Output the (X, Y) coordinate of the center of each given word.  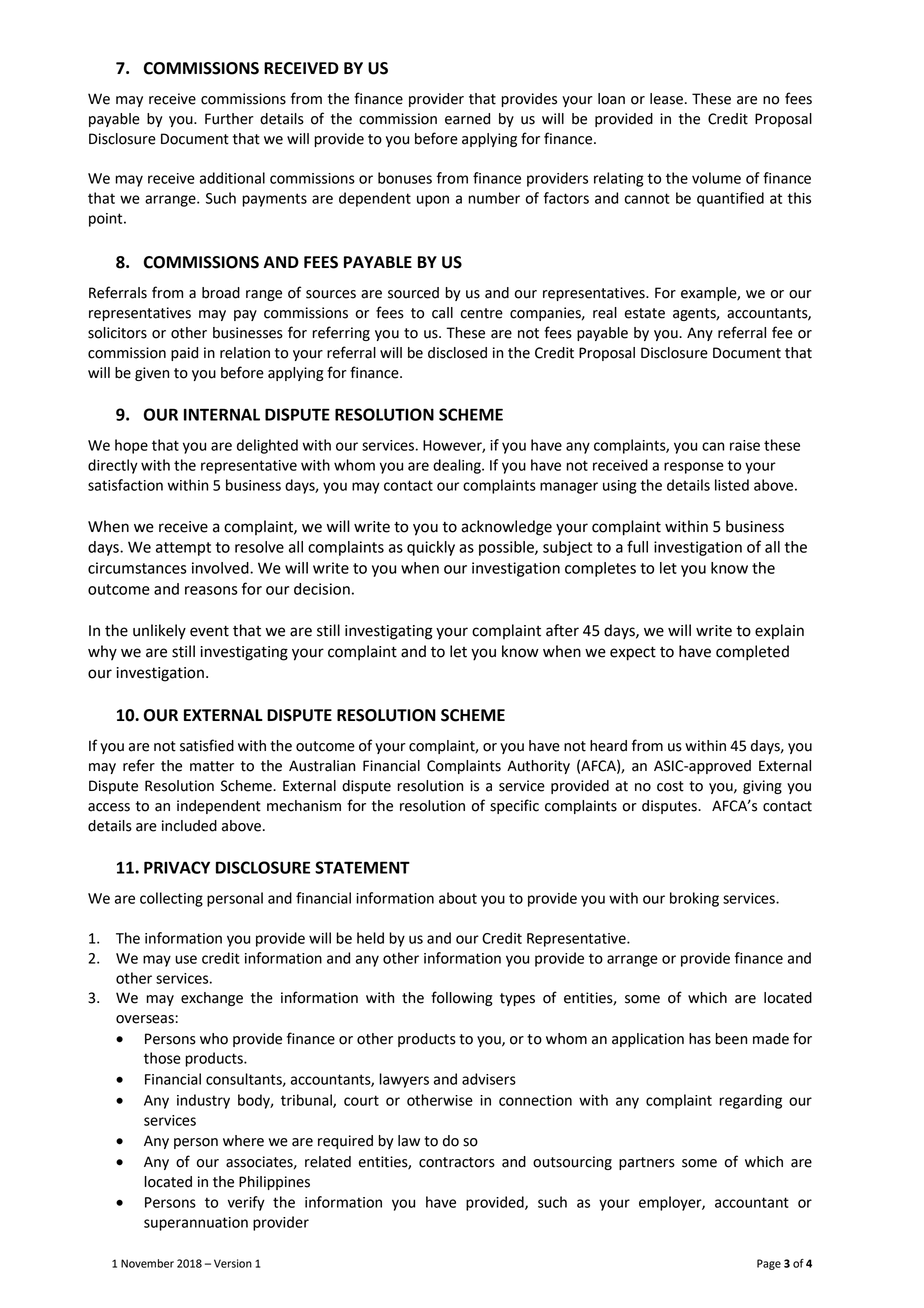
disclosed (457, 353)
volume (716, 178)
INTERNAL (222, 414)
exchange (212, 999)
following (462, 998)
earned (467, 119)
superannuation (196, 1224)
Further (229, 119)
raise (745, 445)
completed (752, 653)
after (562, 630)
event (209, 631)
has (700, 1039)
